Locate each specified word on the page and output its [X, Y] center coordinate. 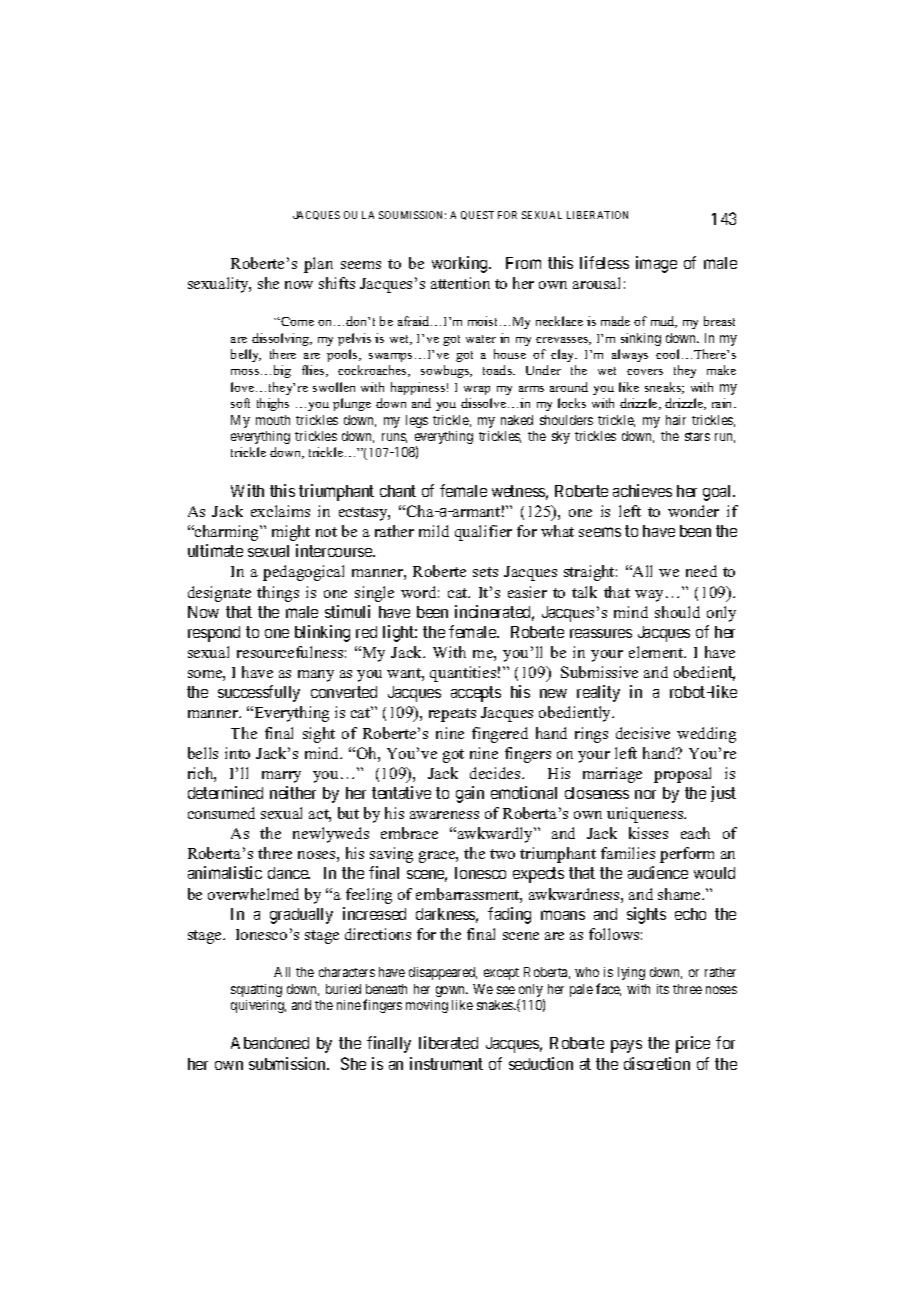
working [461, 264]
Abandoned [270, 1043]
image [656, 264]
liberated [448, 1042]
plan [318, 265]
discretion [657, 1063]
